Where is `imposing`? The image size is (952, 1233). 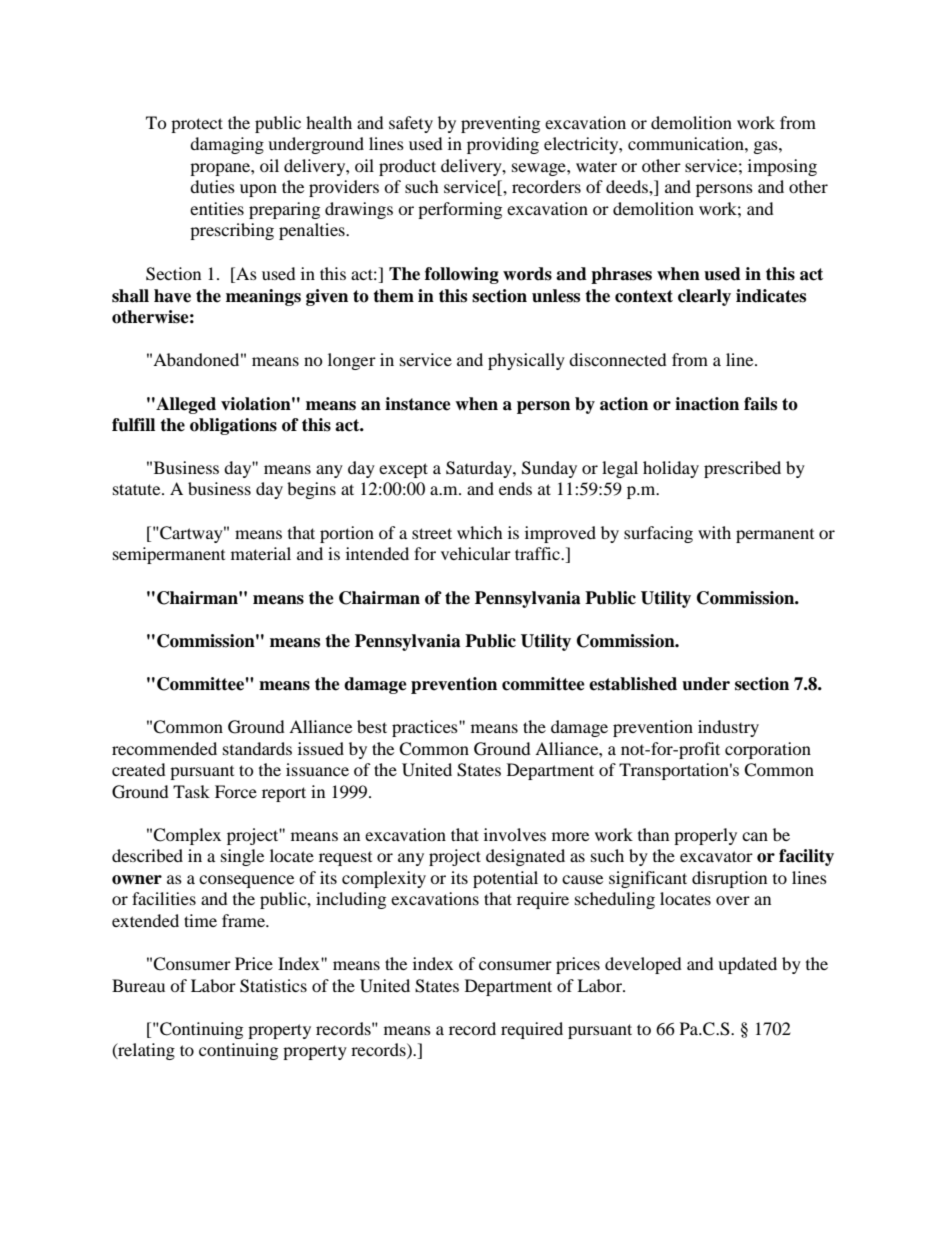
imposing is located at coordinates (782, 167).
